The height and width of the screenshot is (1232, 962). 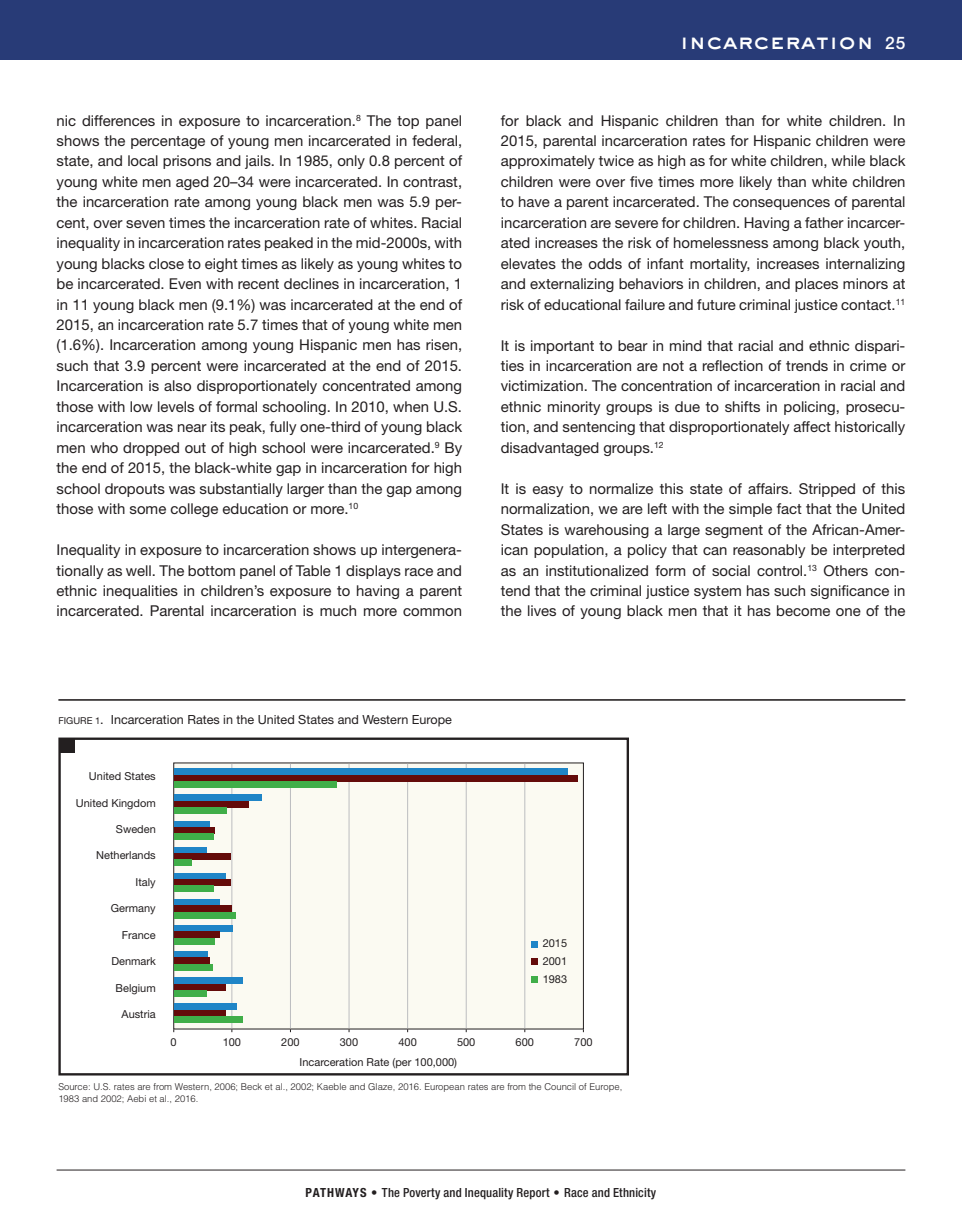 I want to click on well, so click(x=139, y=570).
